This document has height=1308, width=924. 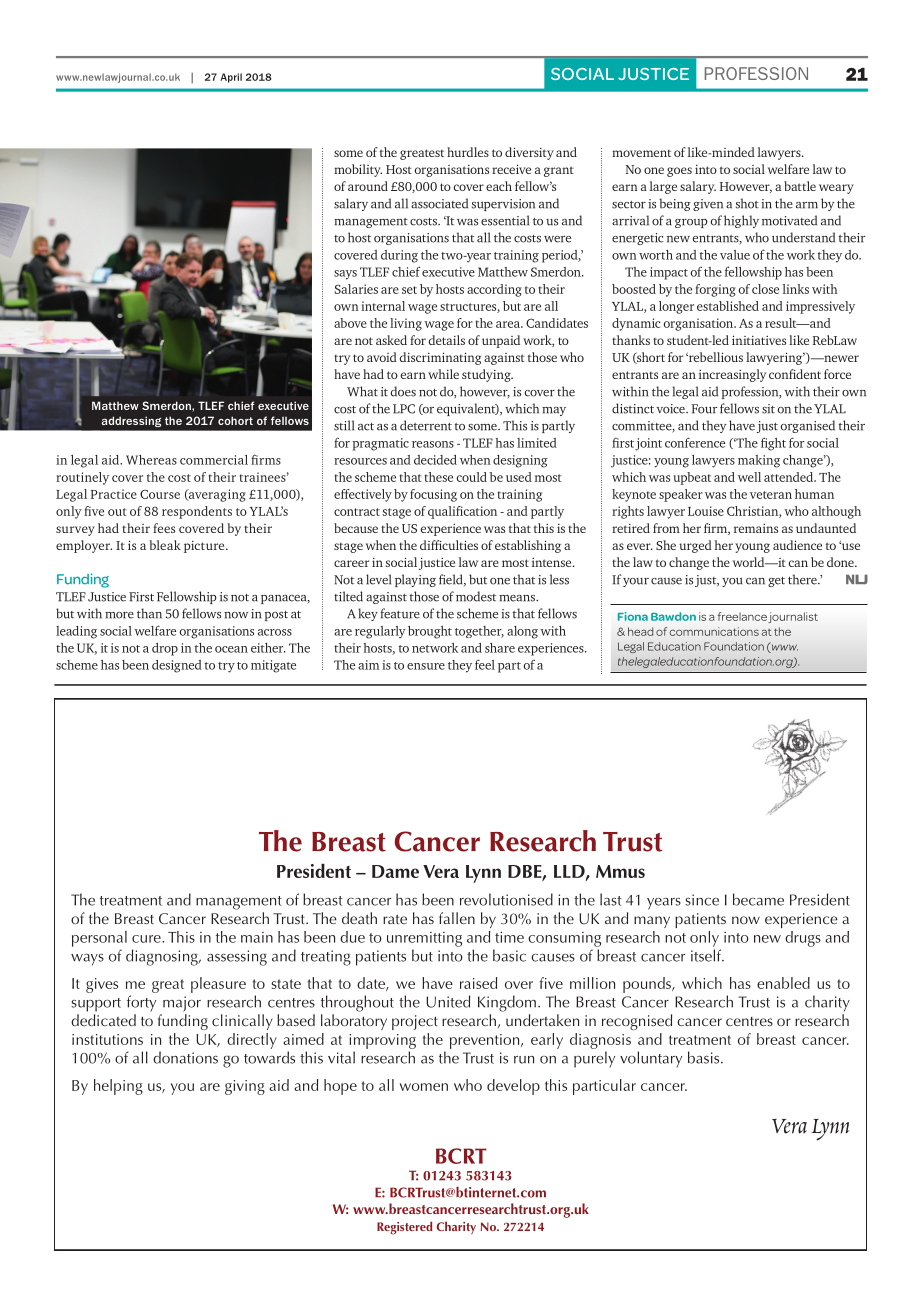 I want to click on Whereas, so click(x=151, y=460).
